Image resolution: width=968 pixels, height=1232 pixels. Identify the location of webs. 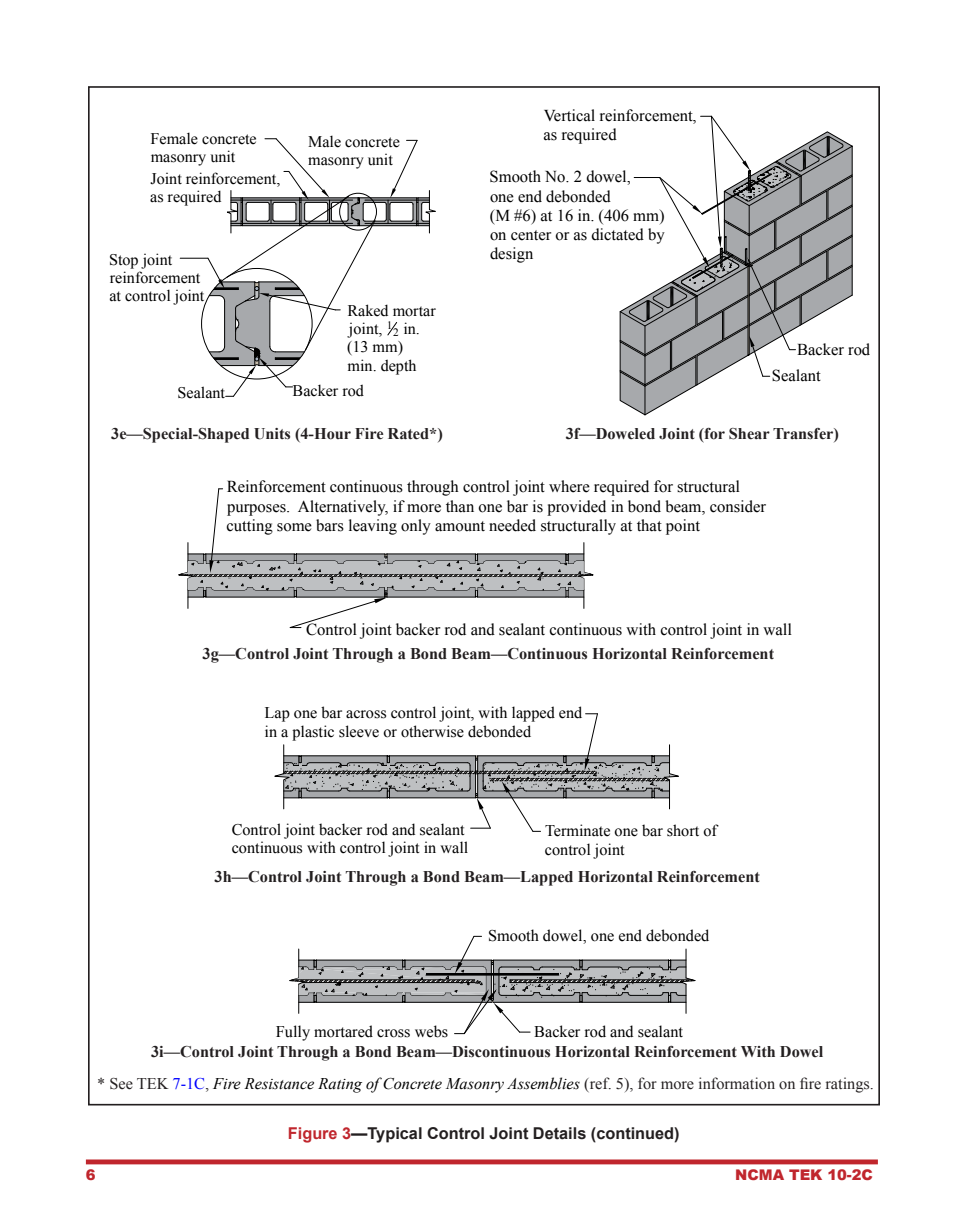
(431, 1031).
